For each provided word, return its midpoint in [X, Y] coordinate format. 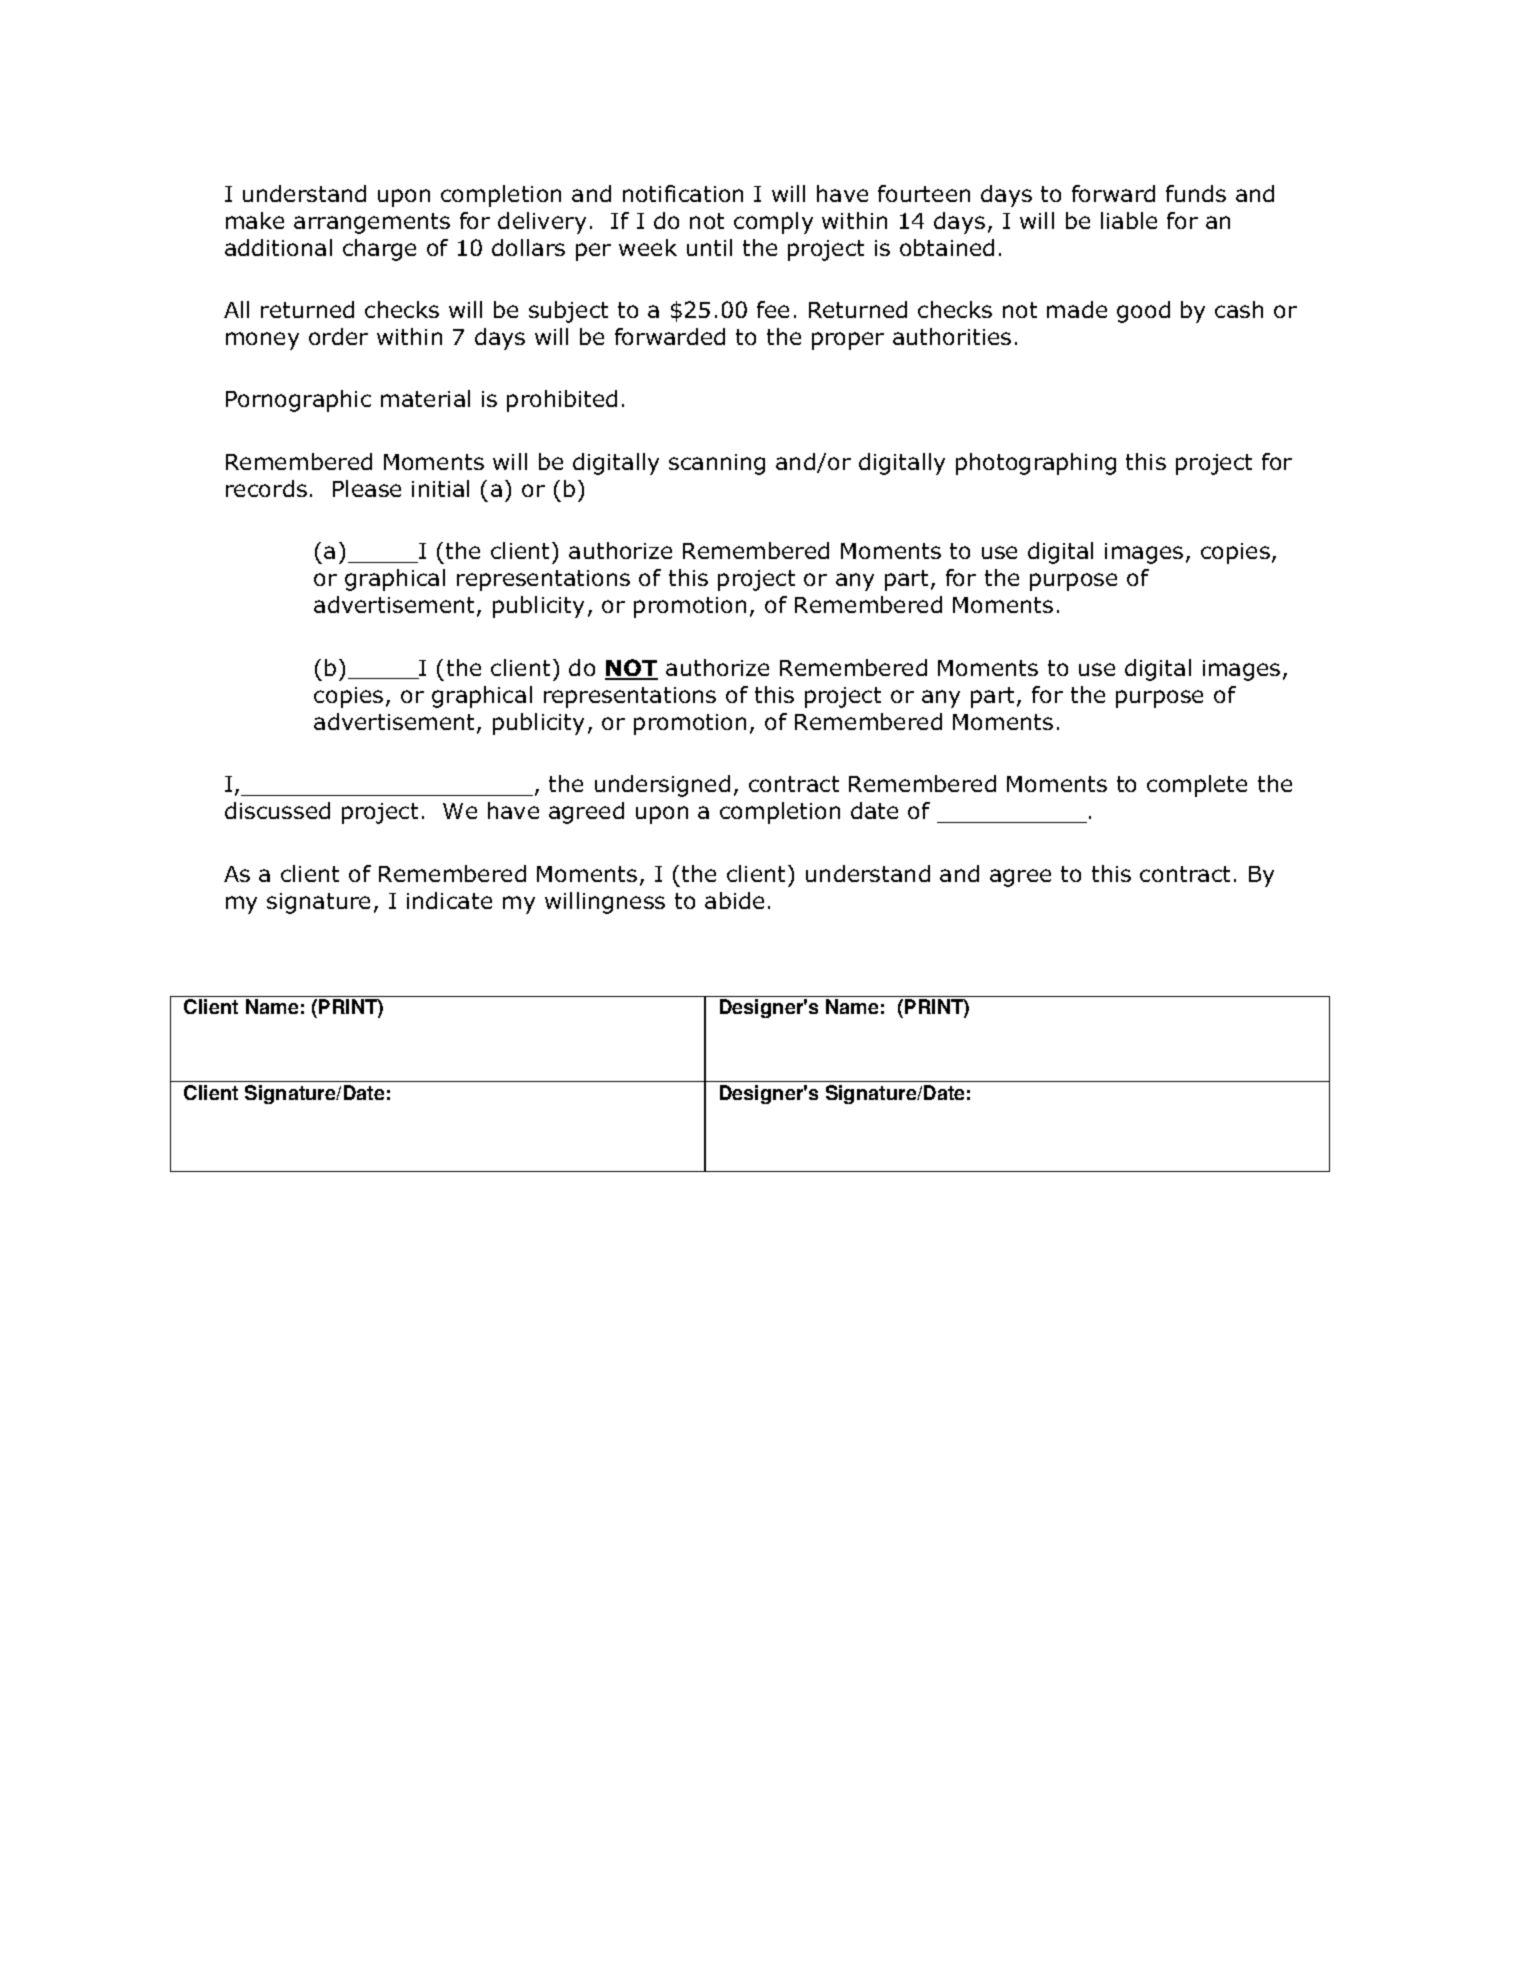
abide [734, 900]
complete [1197, 786]
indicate [449, 900]
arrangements [372, 223]
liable [1129, 220]
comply [773, 223]
